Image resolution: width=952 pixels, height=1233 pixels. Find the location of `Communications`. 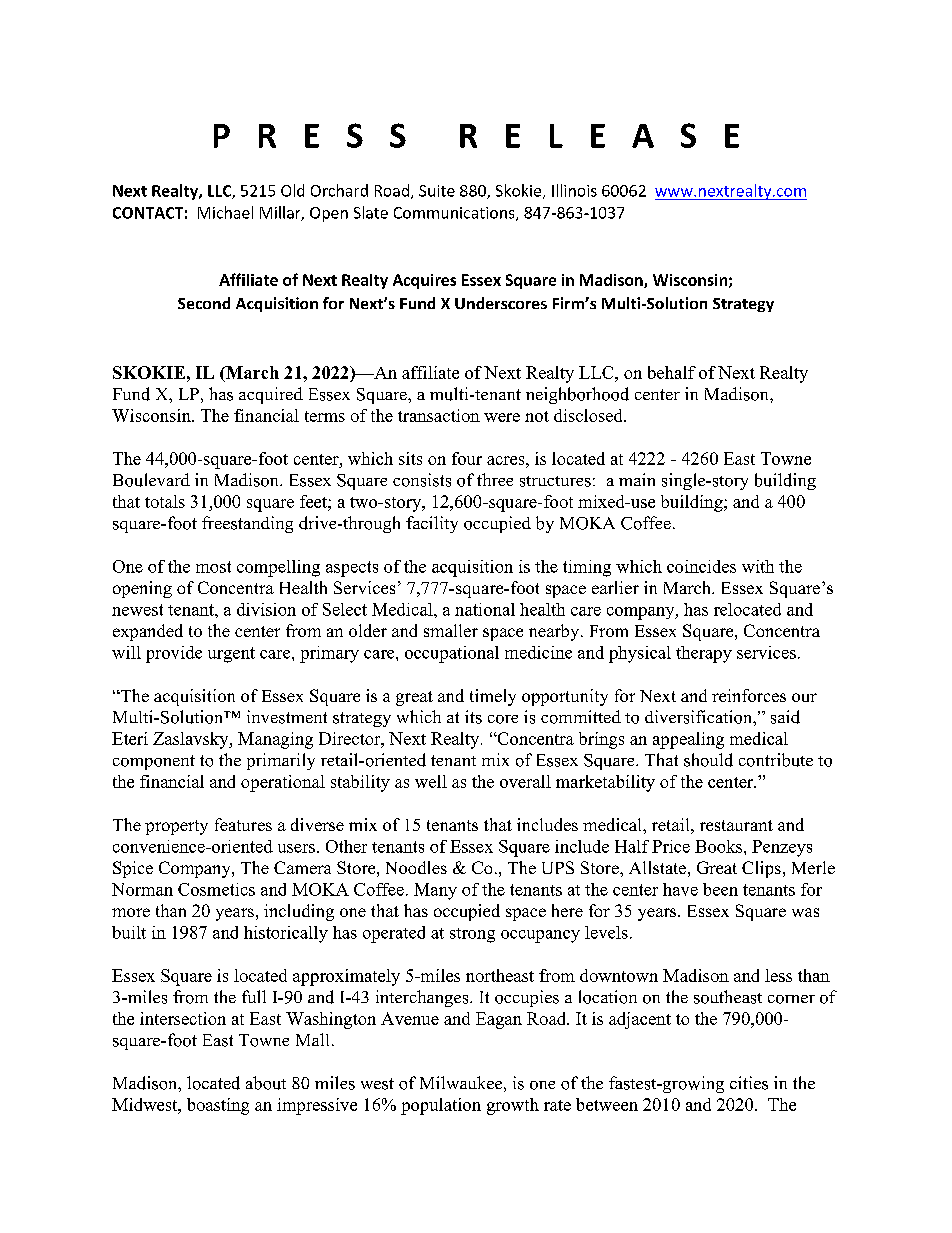

Communications is located at coordinates (455, 214).
